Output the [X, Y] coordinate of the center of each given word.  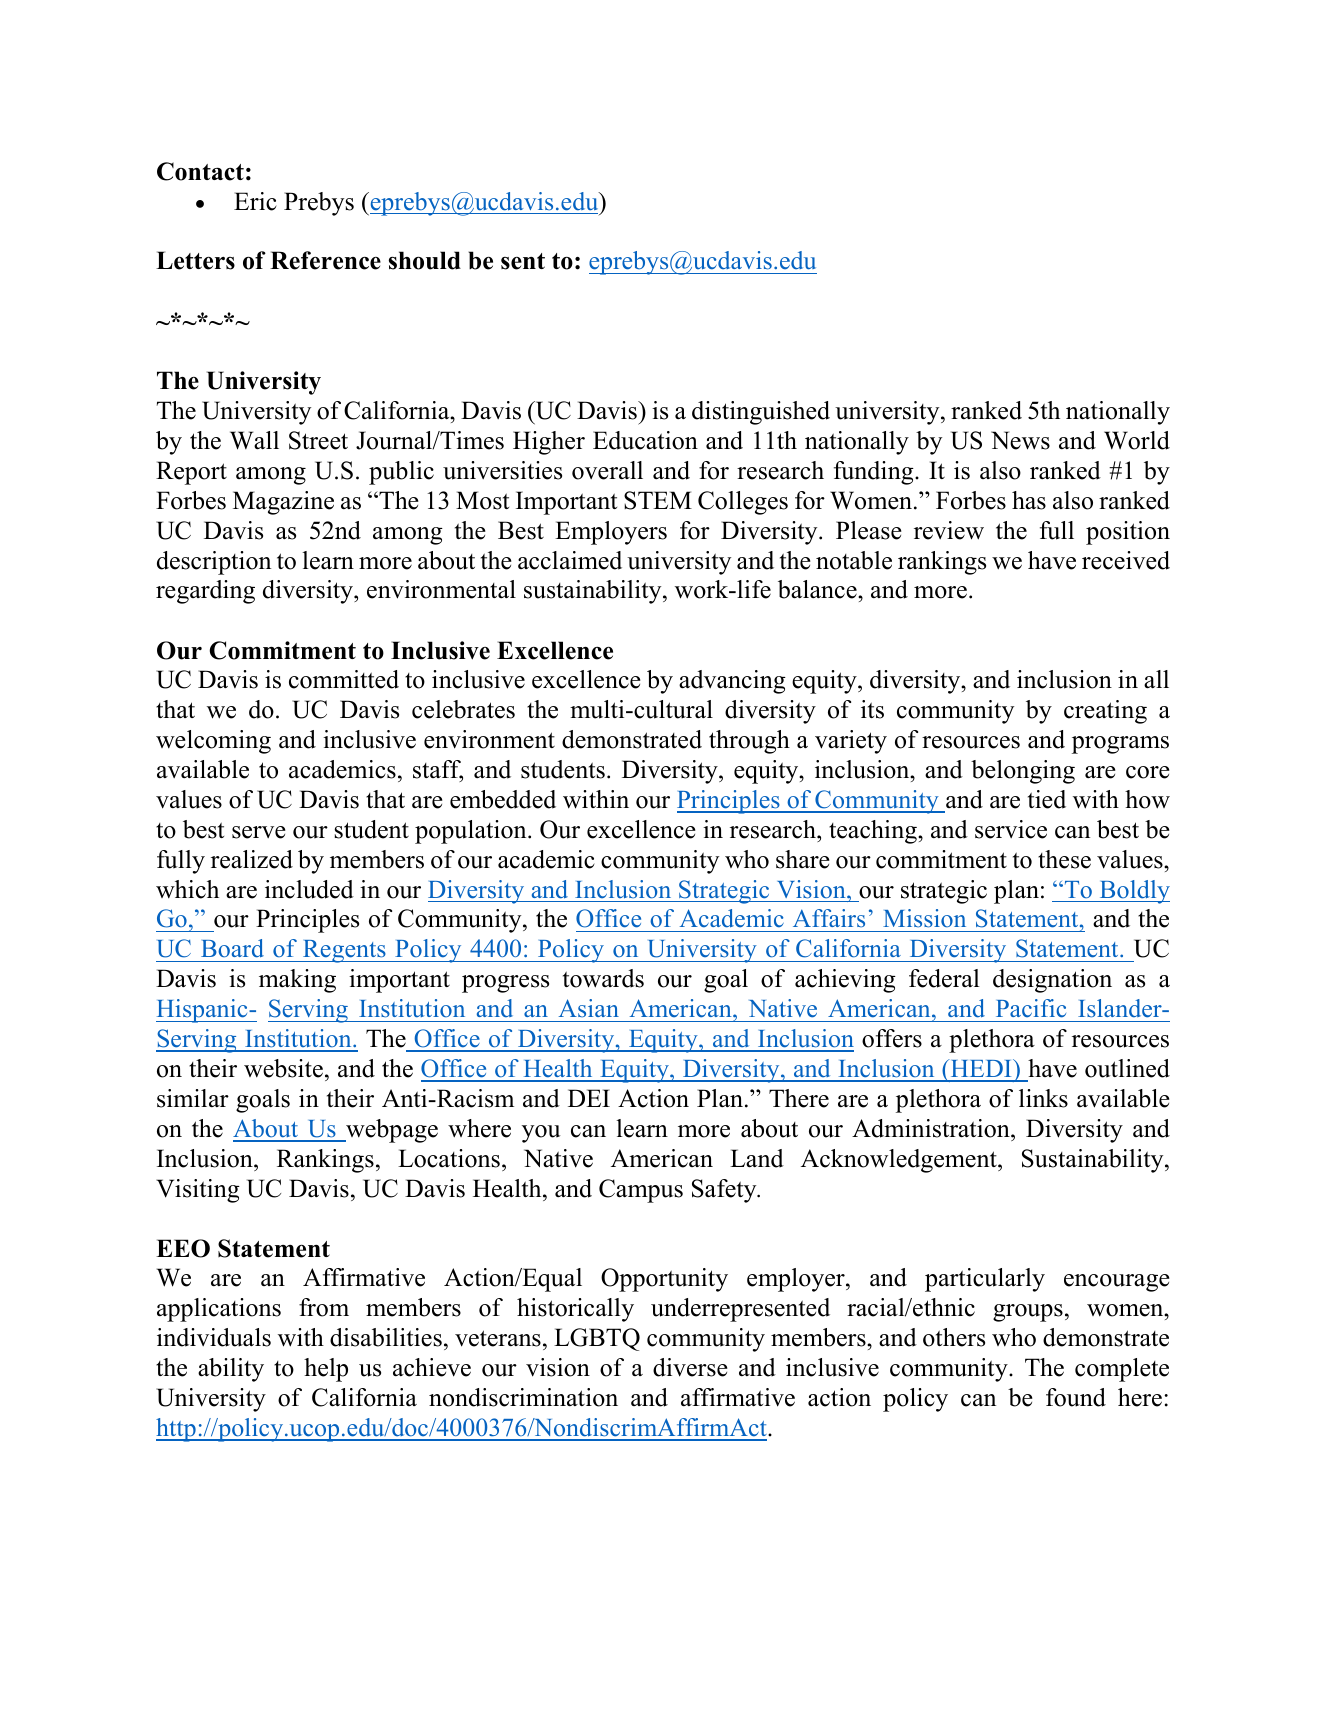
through [749, 742]
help [326, 1370]
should [425, 260]
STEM [658, 500]
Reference [325, 260]
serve [259, 832]
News [1020, 440]
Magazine [283, 503]
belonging [1023, 772]
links [1043, 1098]
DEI [589, 1098]
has [1029, 500]
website [283, 1068]
